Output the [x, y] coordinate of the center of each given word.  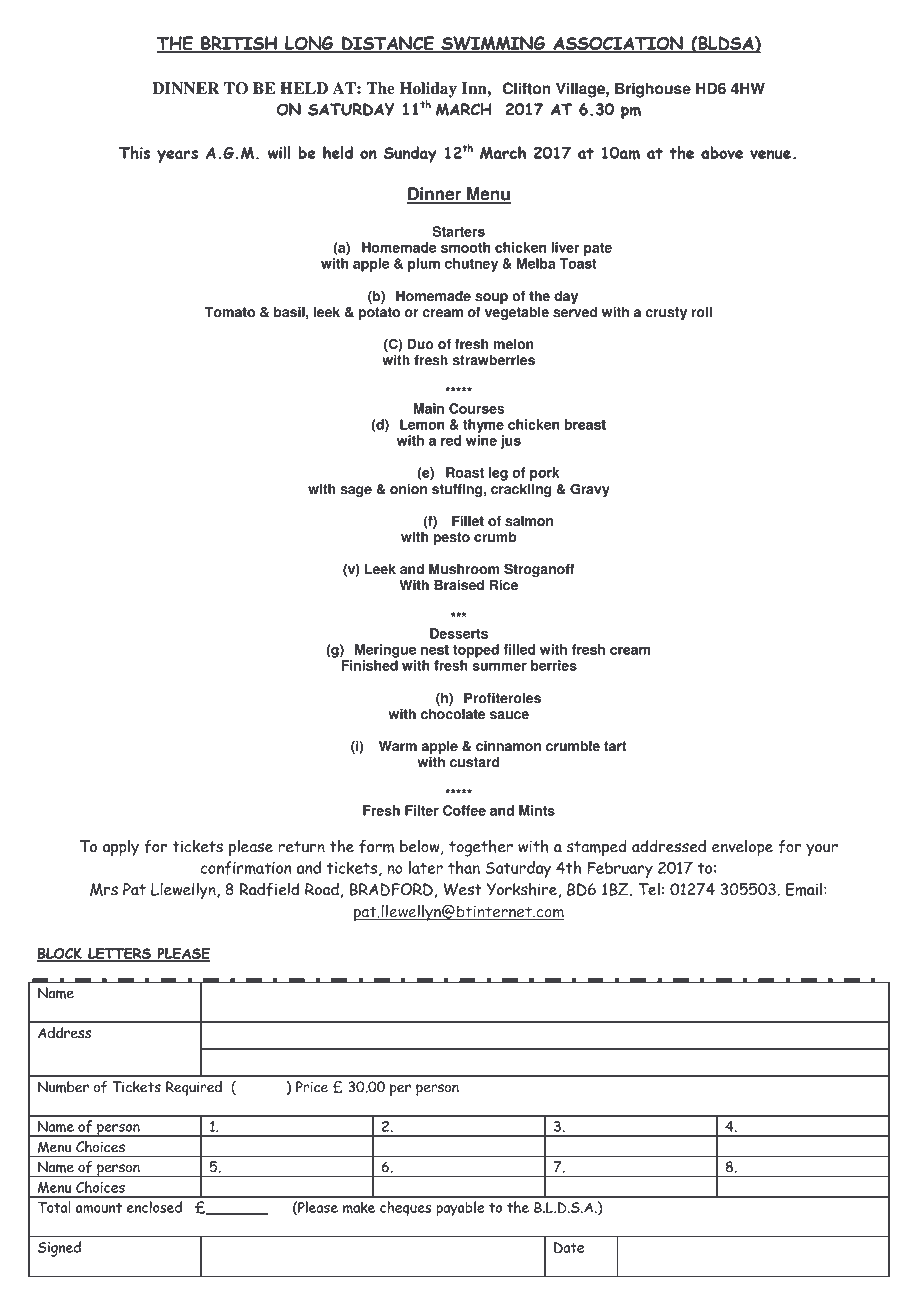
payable [460, 1209]
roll [701, 312]
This [134, 152]
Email [804, 889]
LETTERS [120, 954]
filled [519, 649]
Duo [420, 344]
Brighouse [653, 90]
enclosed [154, 1207]
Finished [369, 665]
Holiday [428, 90]
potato [379, 313]
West [462, 889]
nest [435, 650]
